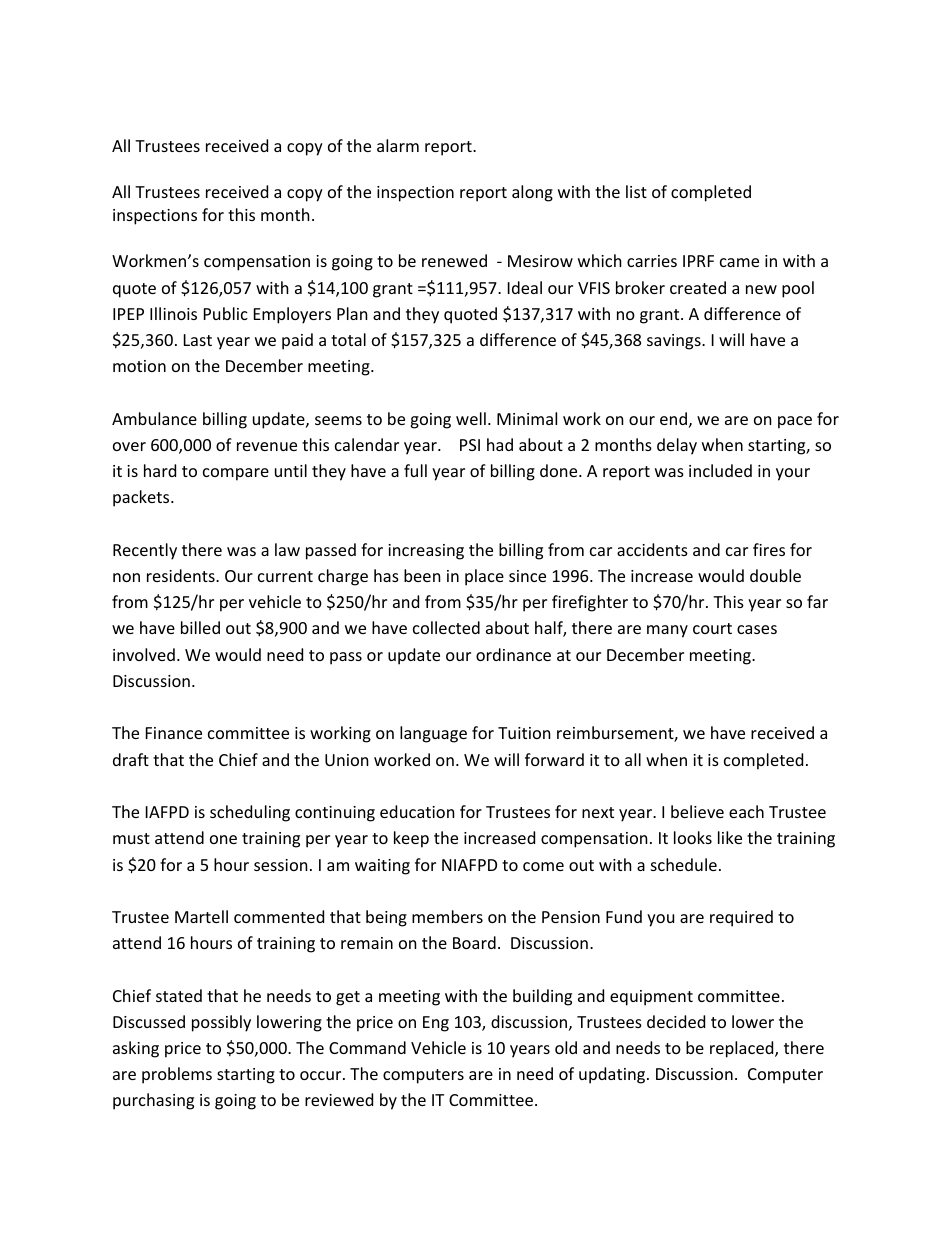 The image size is (952, 1233). What do you see at coordinates (200, 627) in the page?
I see `billed` at bounding box center [200, 627].
